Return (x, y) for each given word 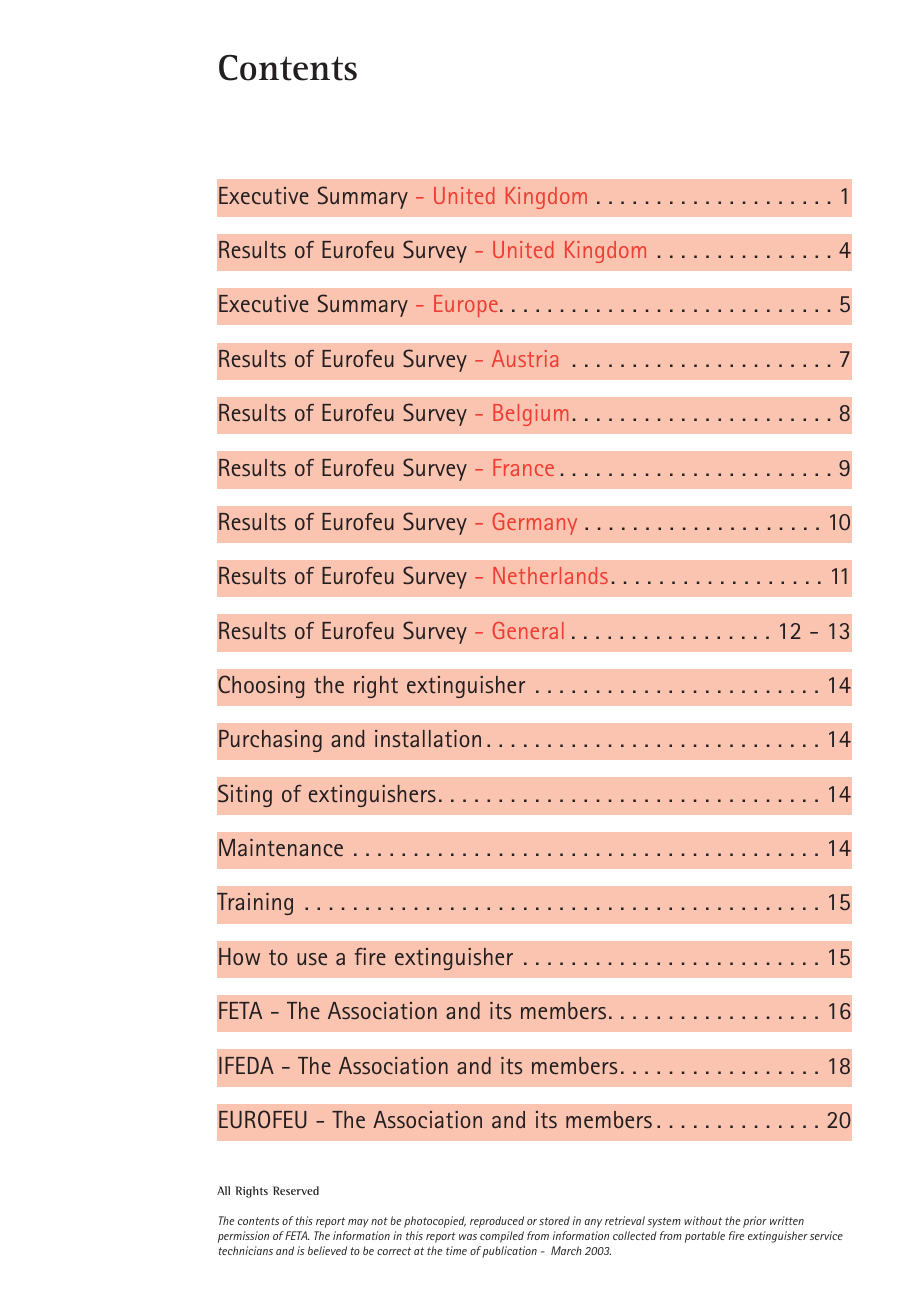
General (528, 630)
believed (327, 1250)
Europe (466, 306)
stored (554, 1220)
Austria (525, 358)
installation (428, 738)
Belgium (530, 415)
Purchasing (270, 741)
